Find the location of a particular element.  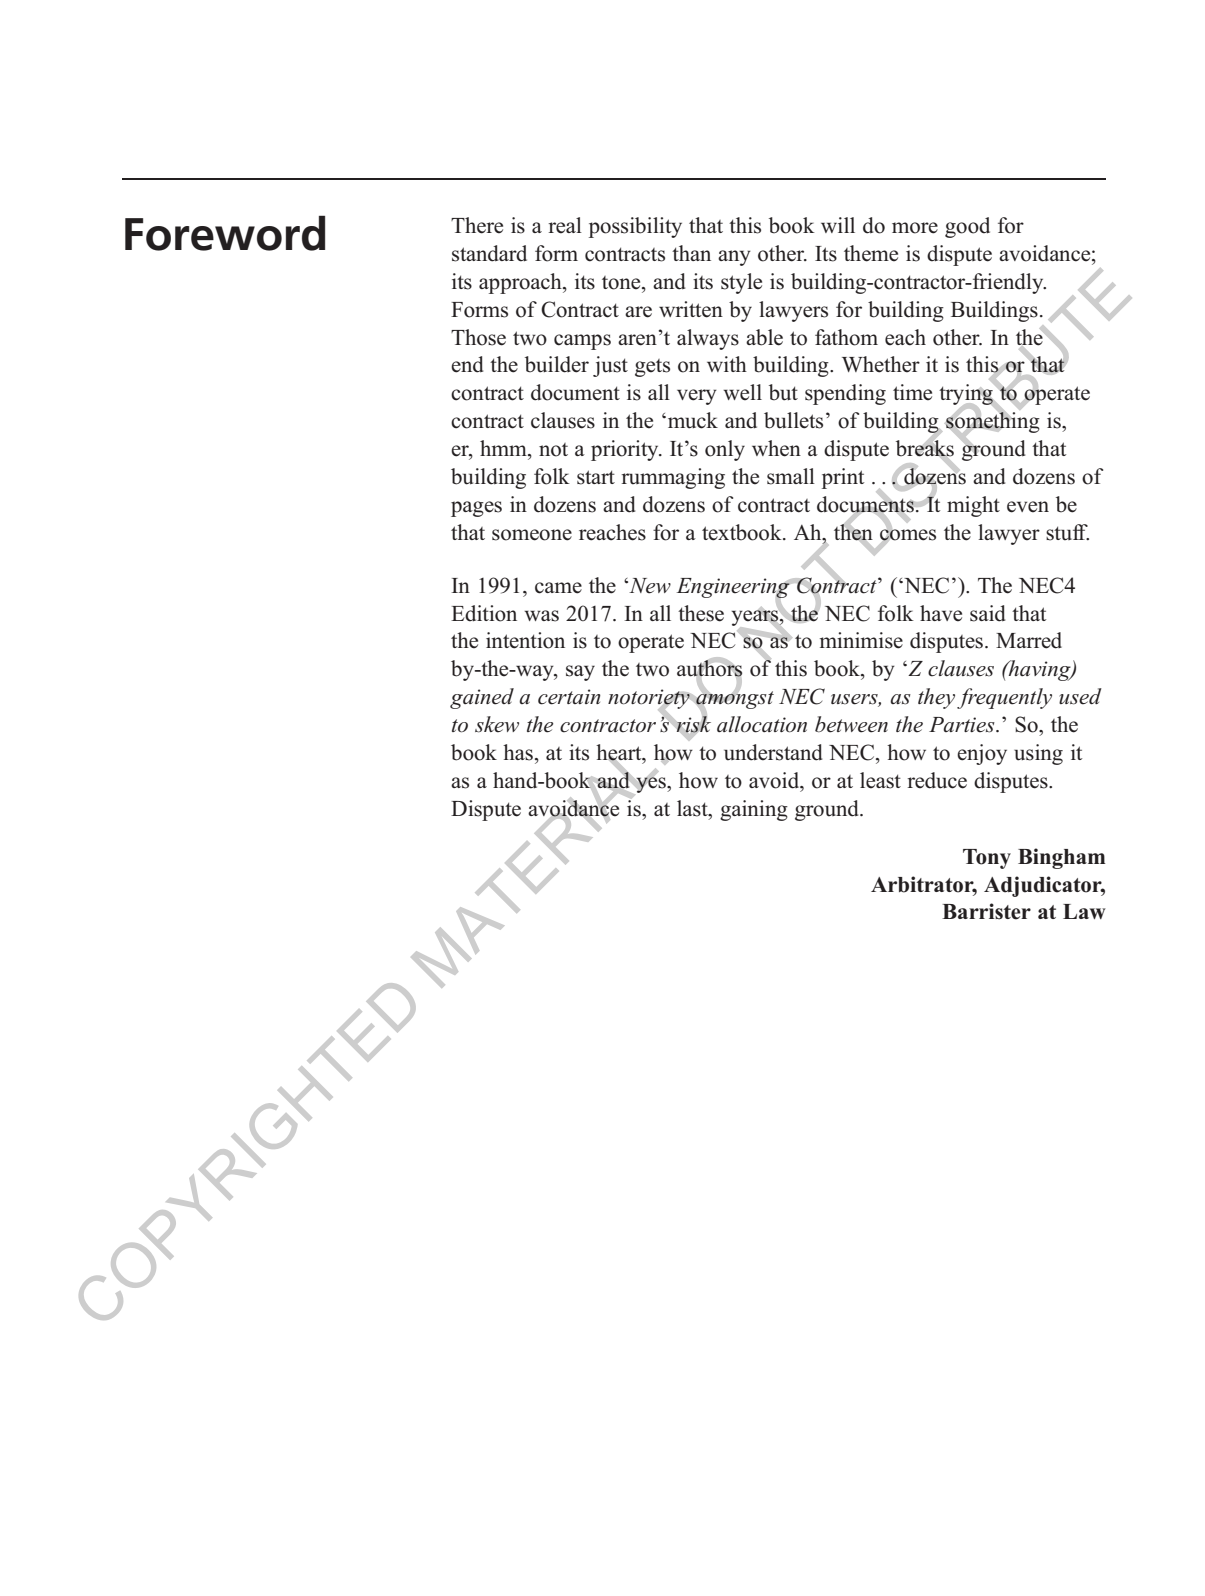

Foreword is located at coordinates (225, 233).
